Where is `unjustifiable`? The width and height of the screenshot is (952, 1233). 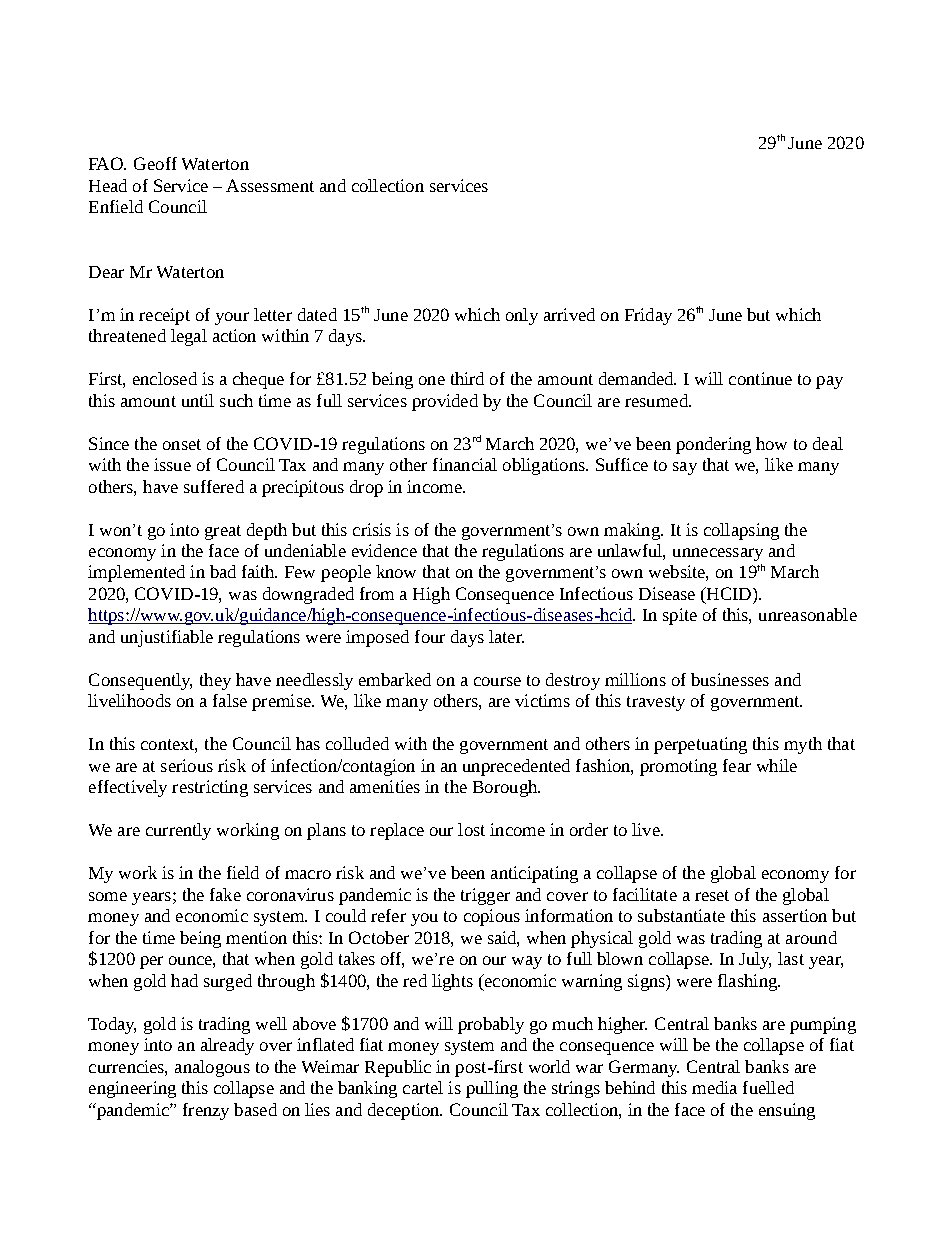 unjustifiable is located at coordinates (167, 638).
